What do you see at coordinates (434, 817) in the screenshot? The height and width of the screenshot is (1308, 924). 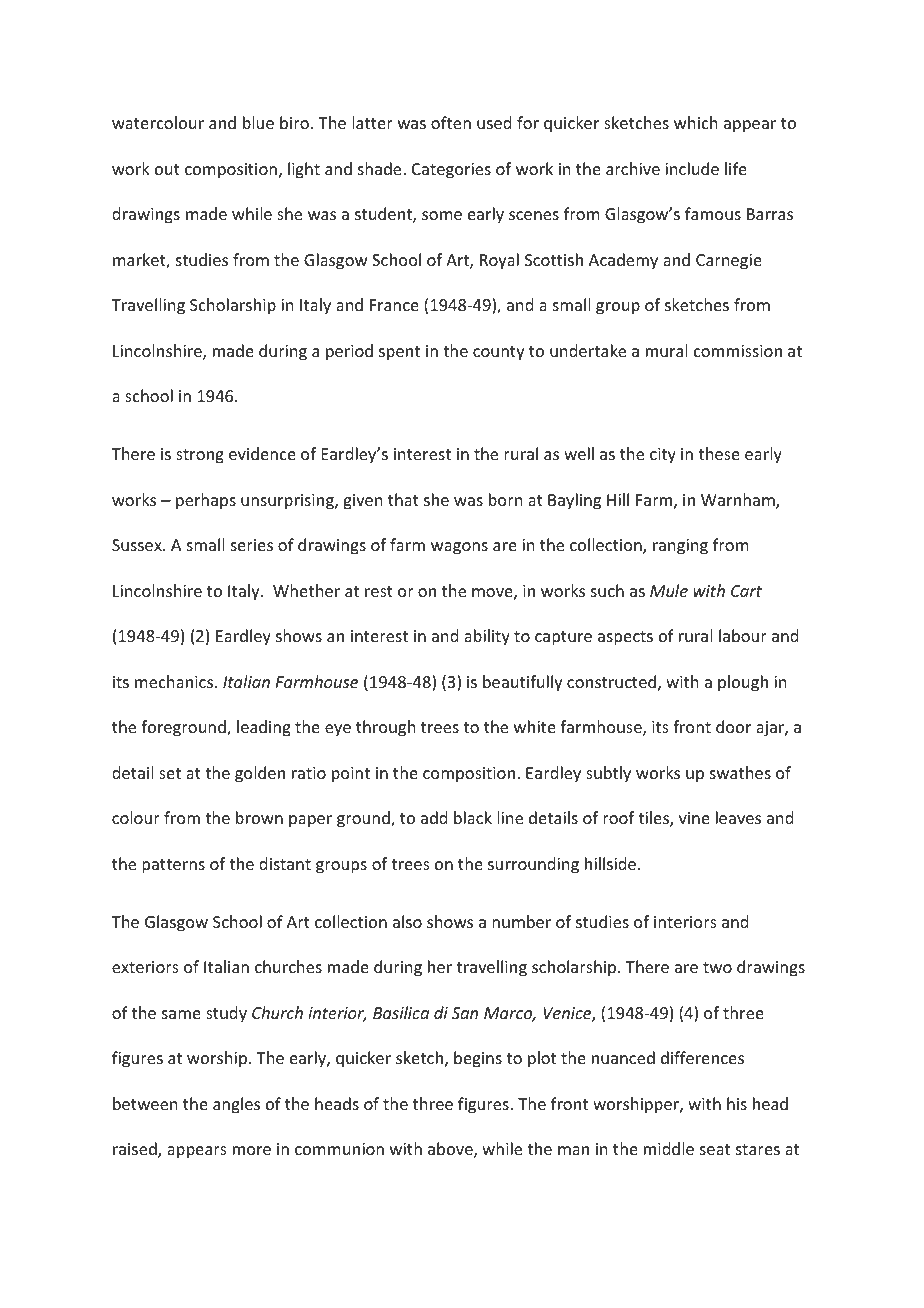 I see `add` at bounding box center [434, 817].
